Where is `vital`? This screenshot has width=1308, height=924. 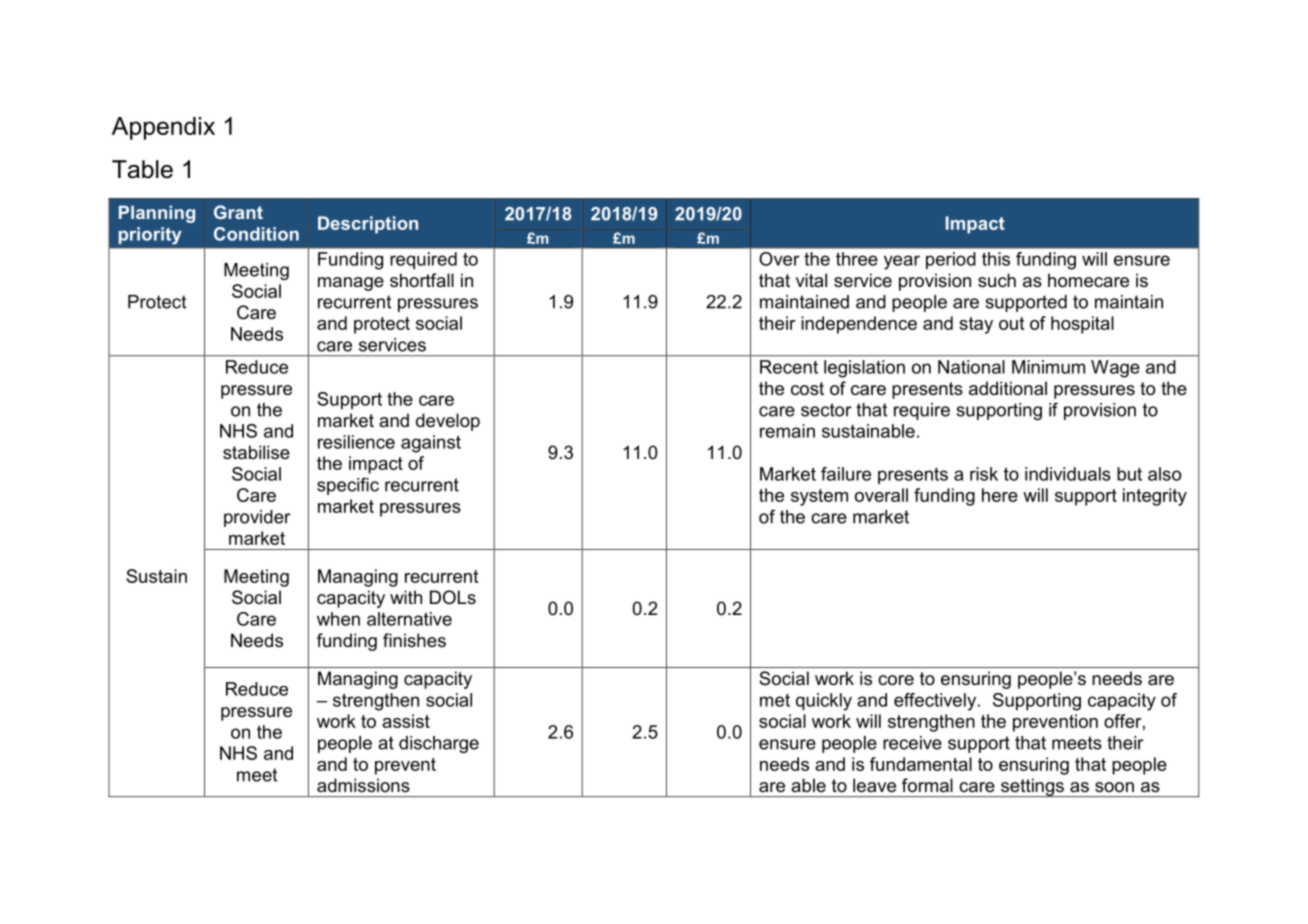 vital is located at coordinates (811, 280).
